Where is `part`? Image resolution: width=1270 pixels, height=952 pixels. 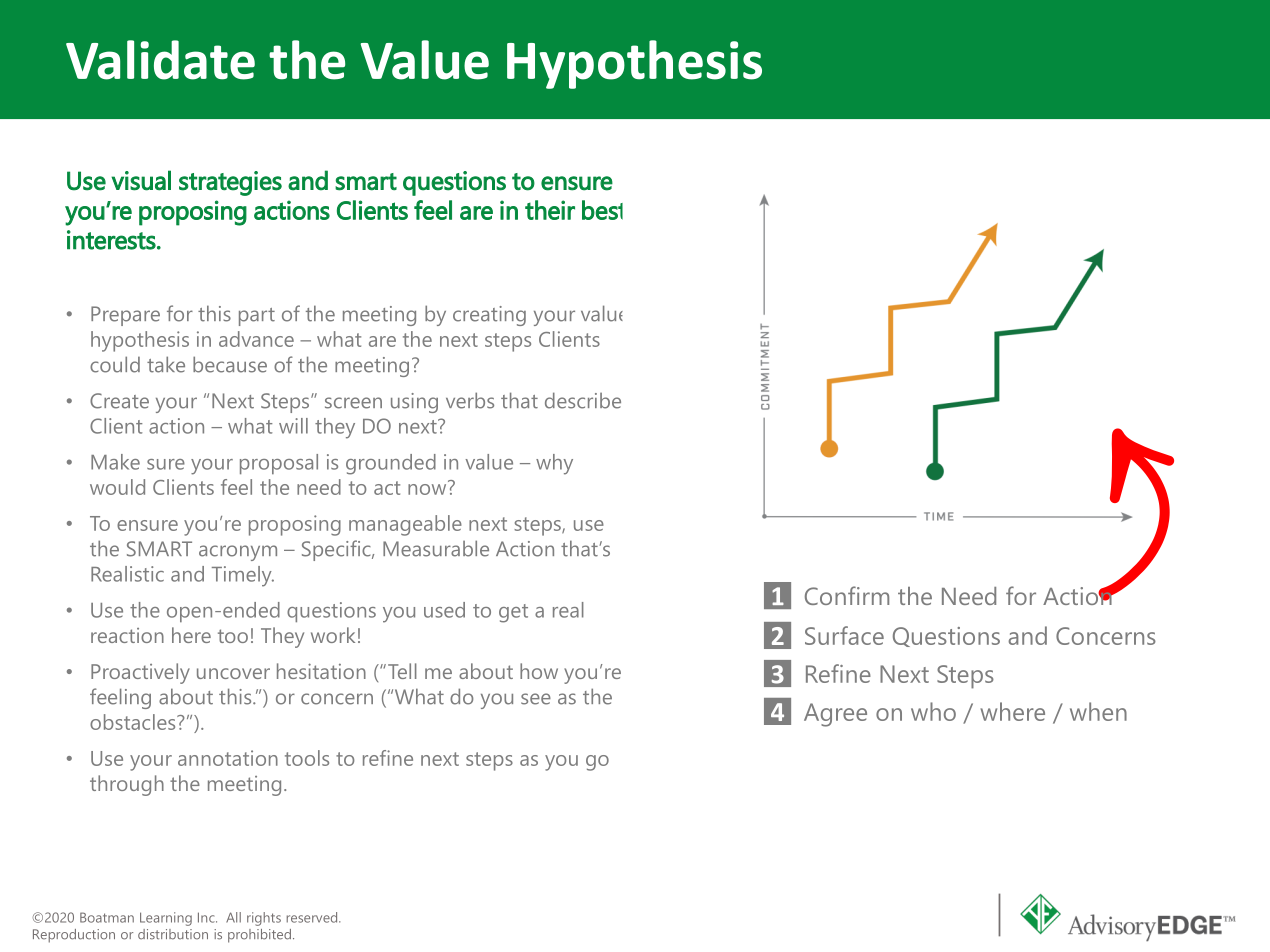 part is located at coordinates (257, 317).
